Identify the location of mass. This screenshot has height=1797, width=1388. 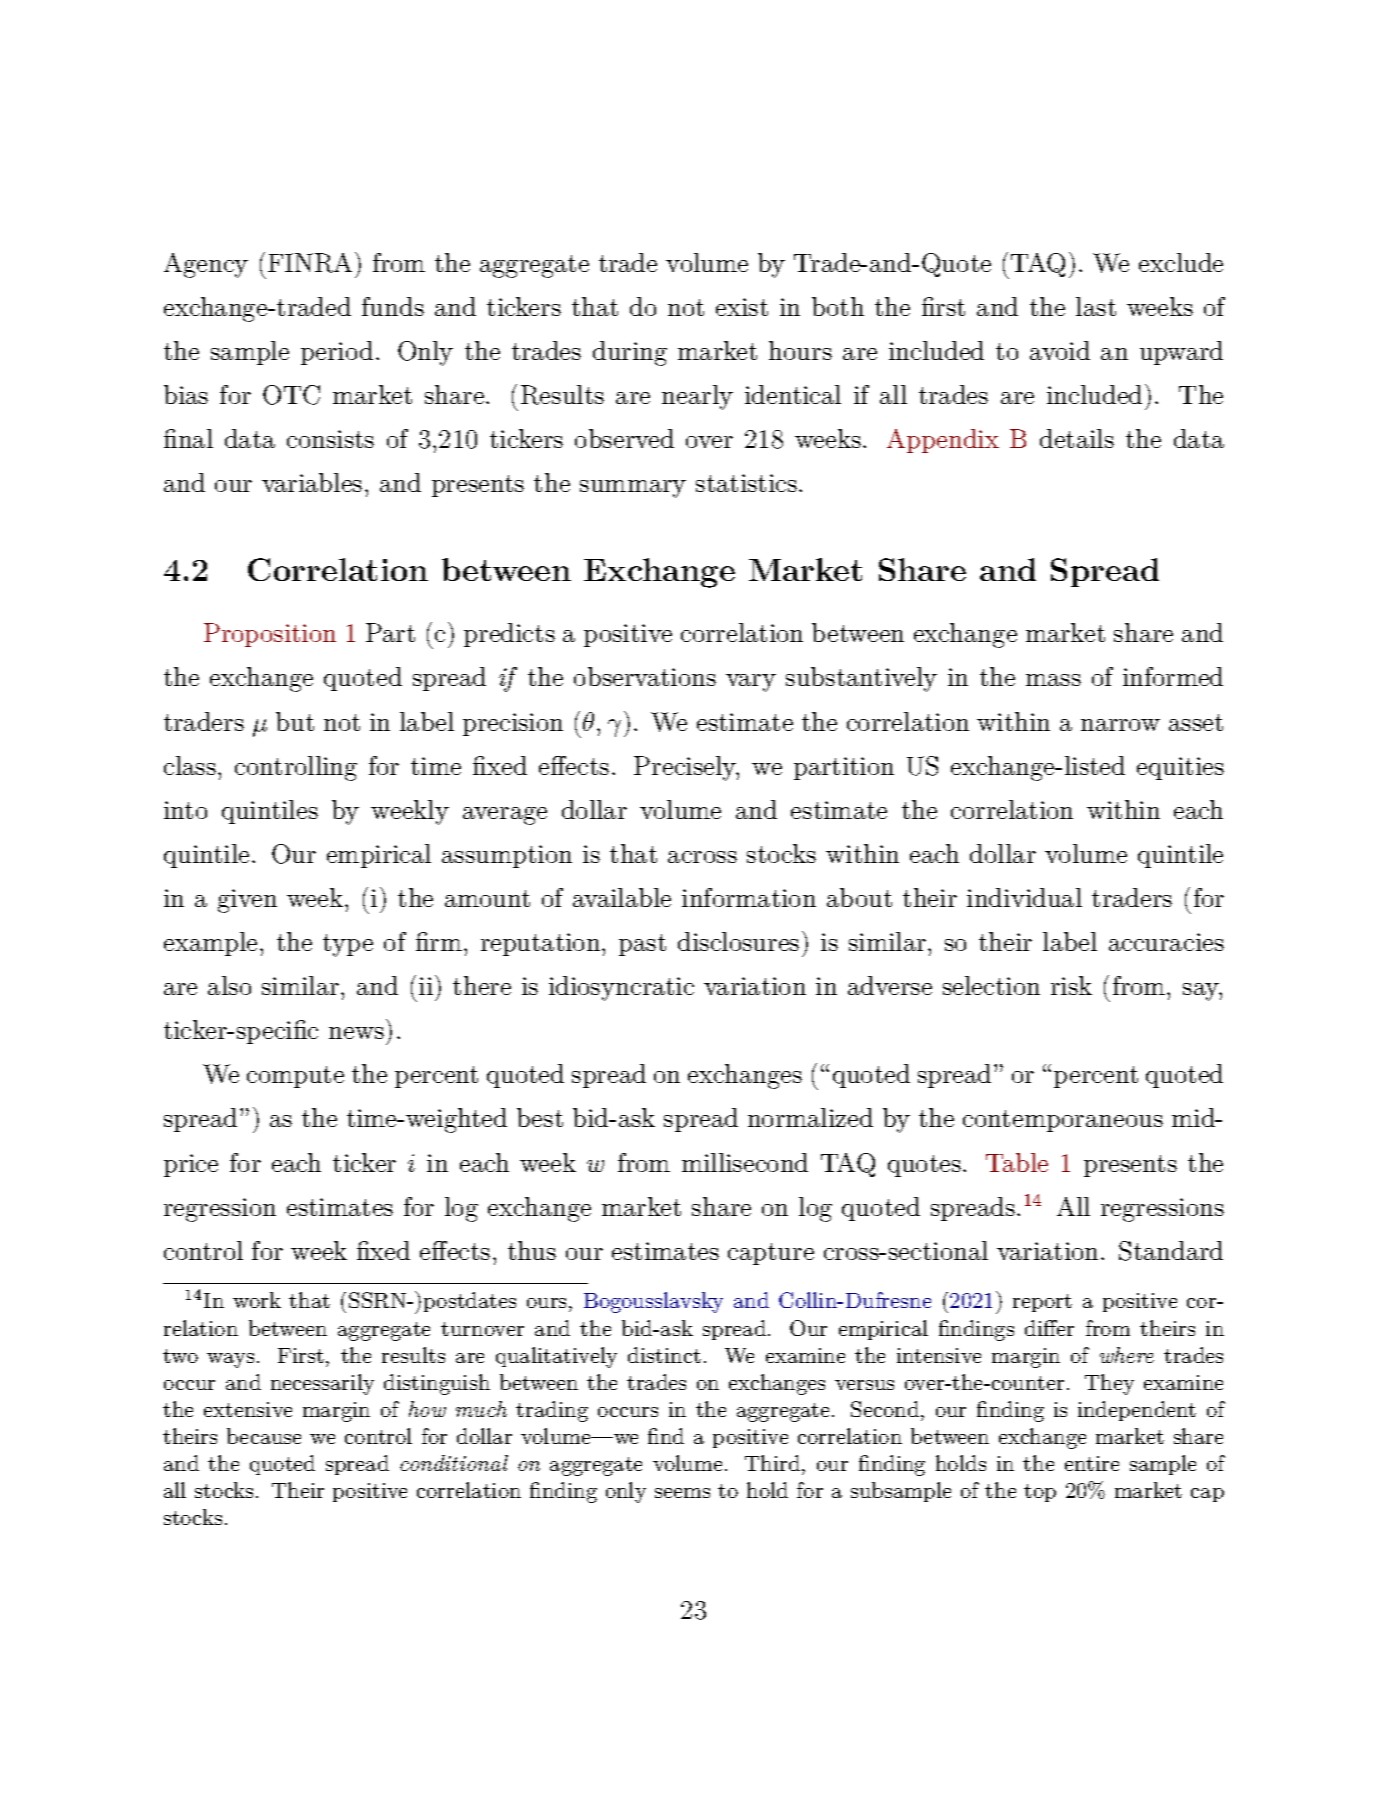
(1053, 680).
